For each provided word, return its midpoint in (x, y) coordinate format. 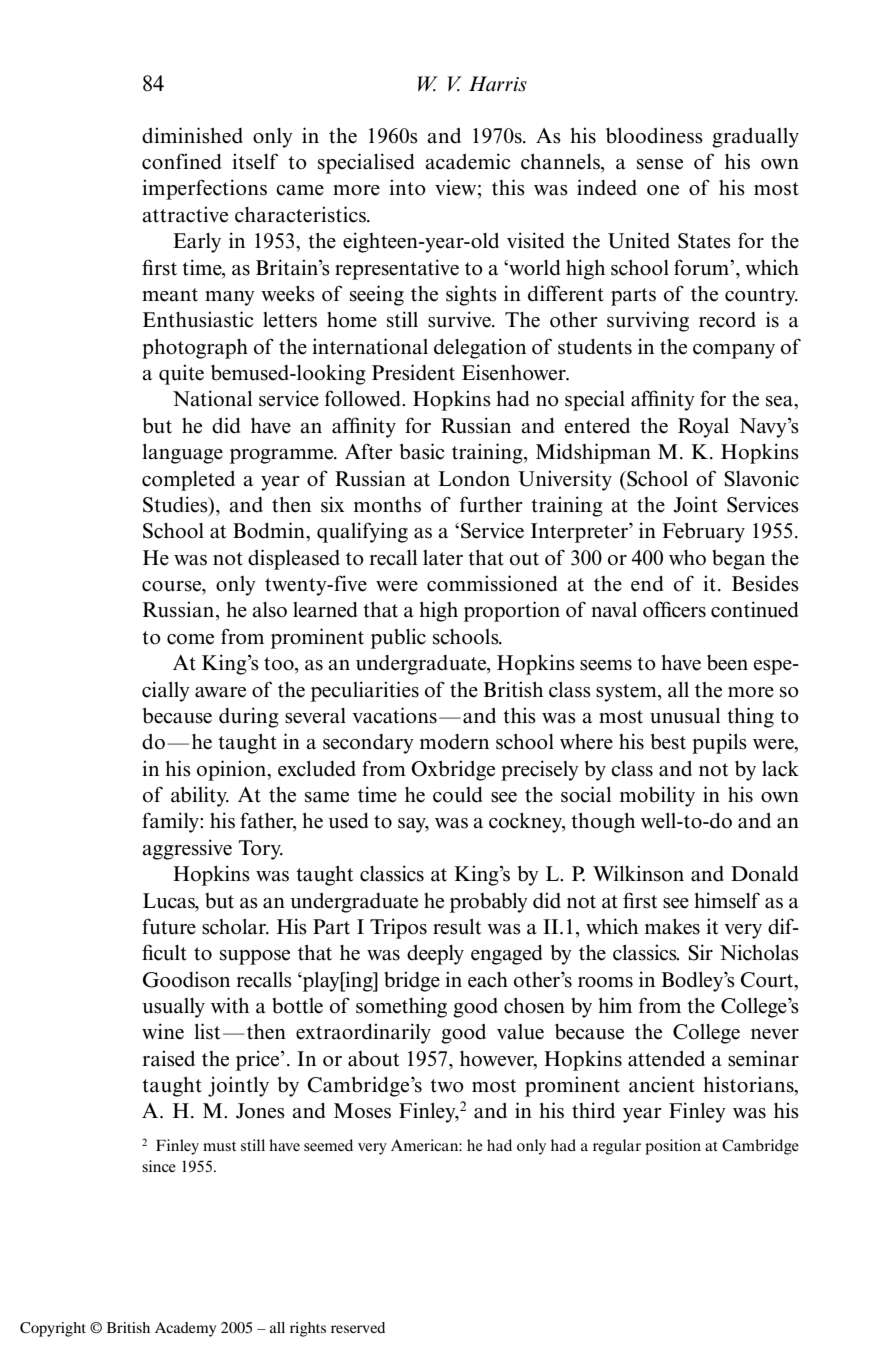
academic (468, 161)
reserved (358, 1327)
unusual (685, 716)
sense (660, 164)
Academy (185, 1329)
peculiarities (365, 691)
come (190, 639)
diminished (192, 135)
